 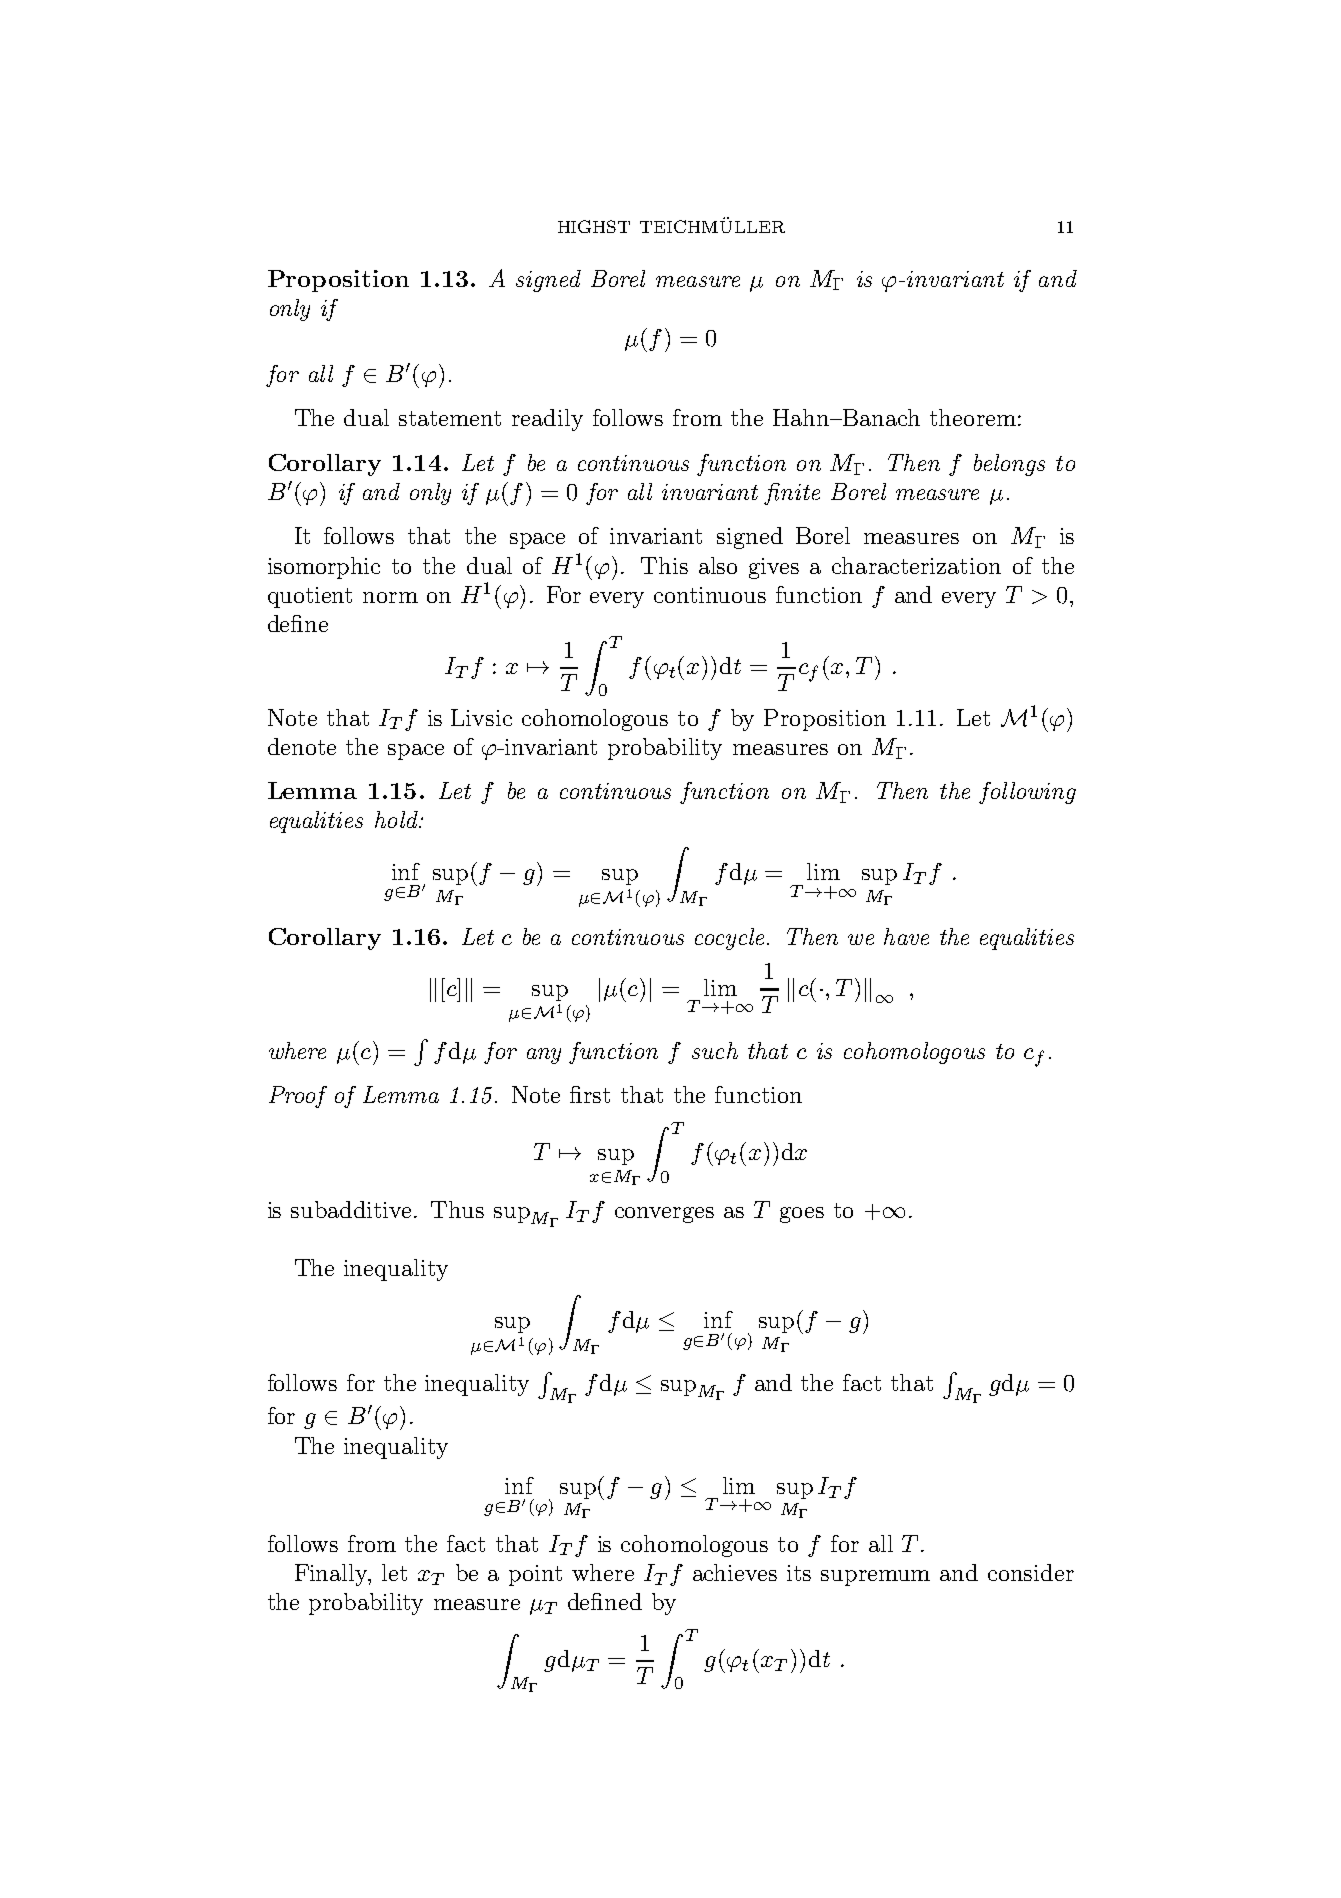 I want to click on theorem, so click(x=973, y=417).
